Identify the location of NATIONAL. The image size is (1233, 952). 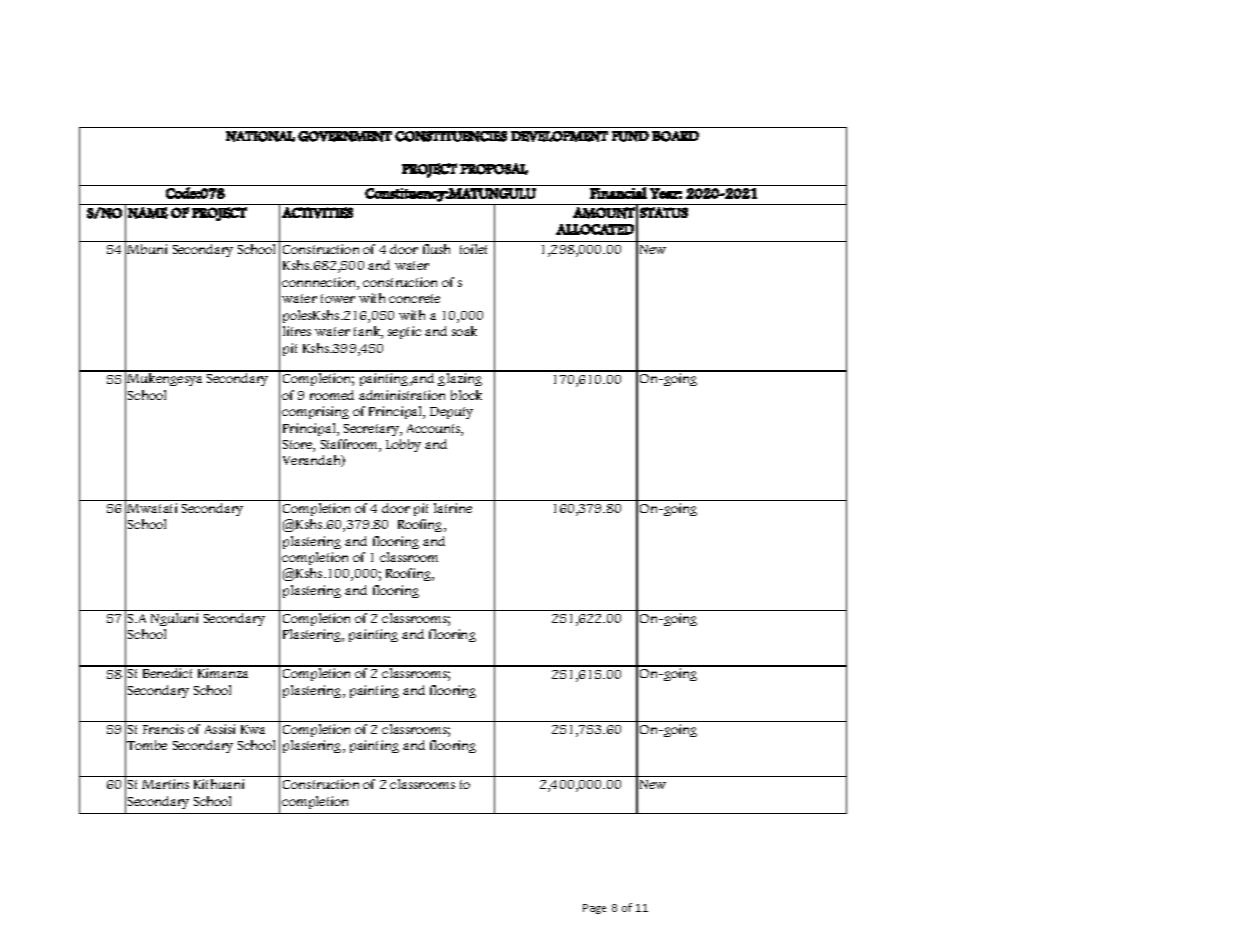
(260, 136).
